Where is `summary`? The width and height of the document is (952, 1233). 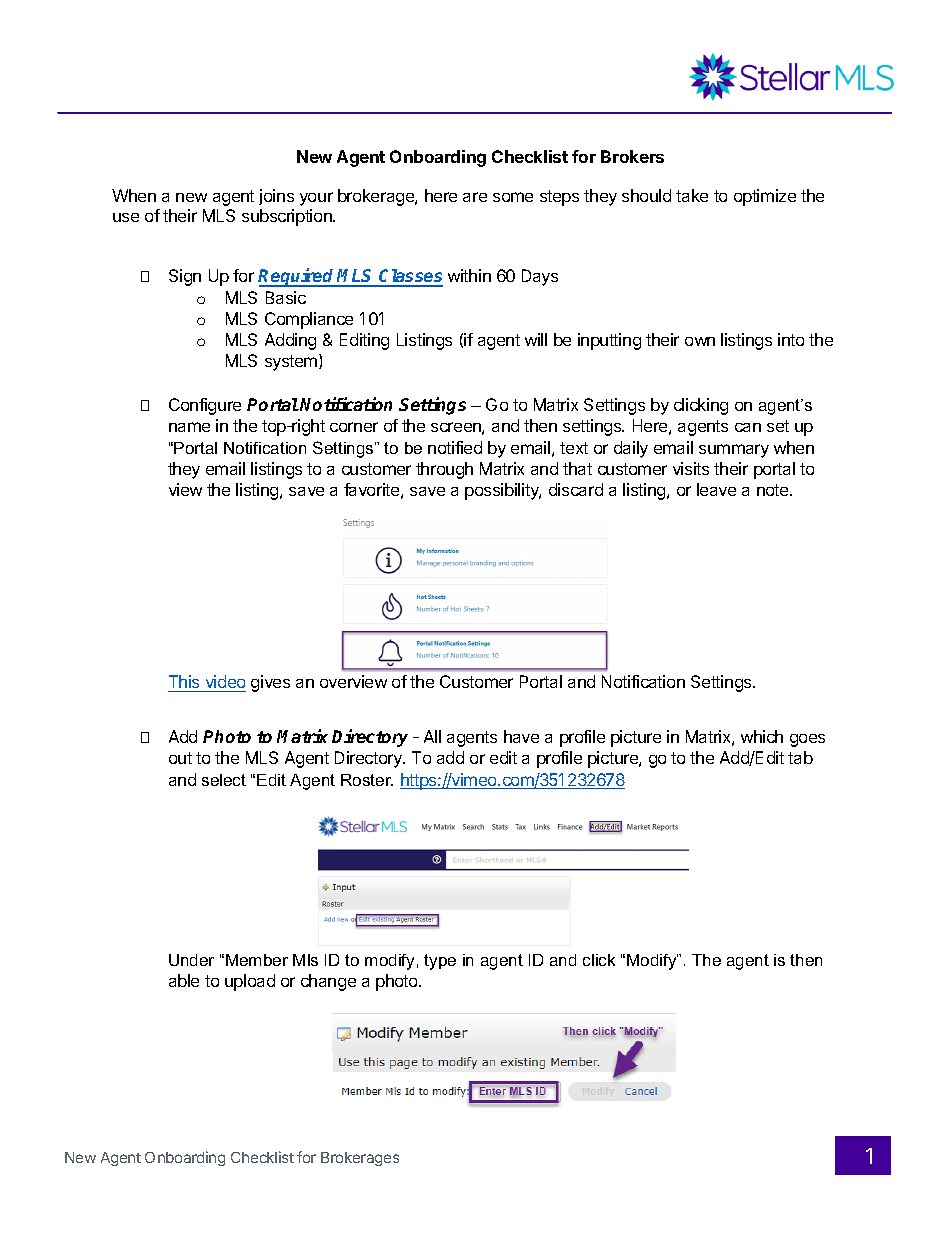 summary is located at coordinates (734, 451).
